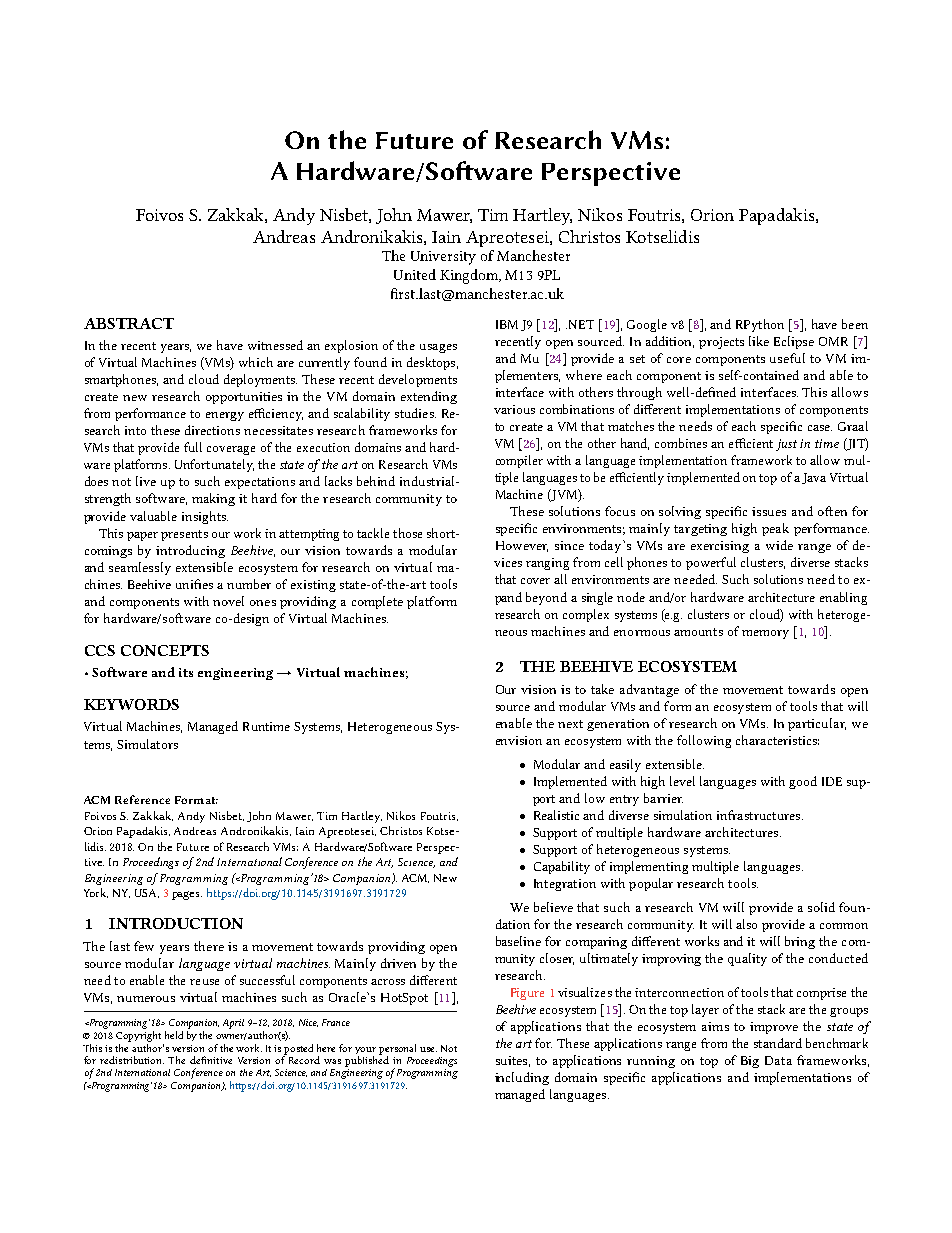 The height and width of the page is (1233, 952). What do you see at coordinates (759, 341) in the page?
I see `like` at bounding box center [759, 341].
